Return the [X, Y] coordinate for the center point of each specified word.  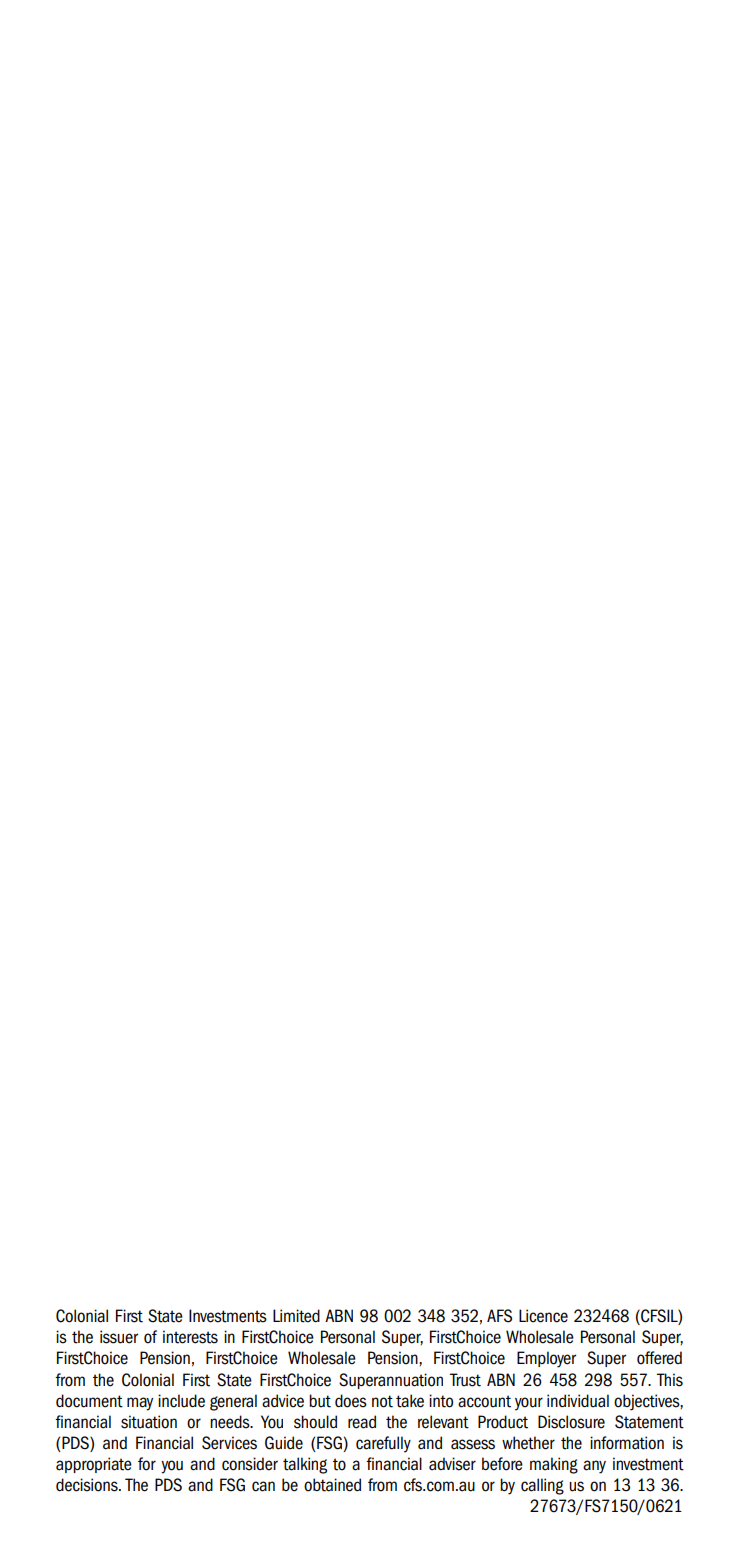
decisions [88, 1485]
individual [578, 1401]
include [181, 1401]
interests [190, 1337]
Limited [296, 1316]
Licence [543, 1316]
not [382, 1401]
